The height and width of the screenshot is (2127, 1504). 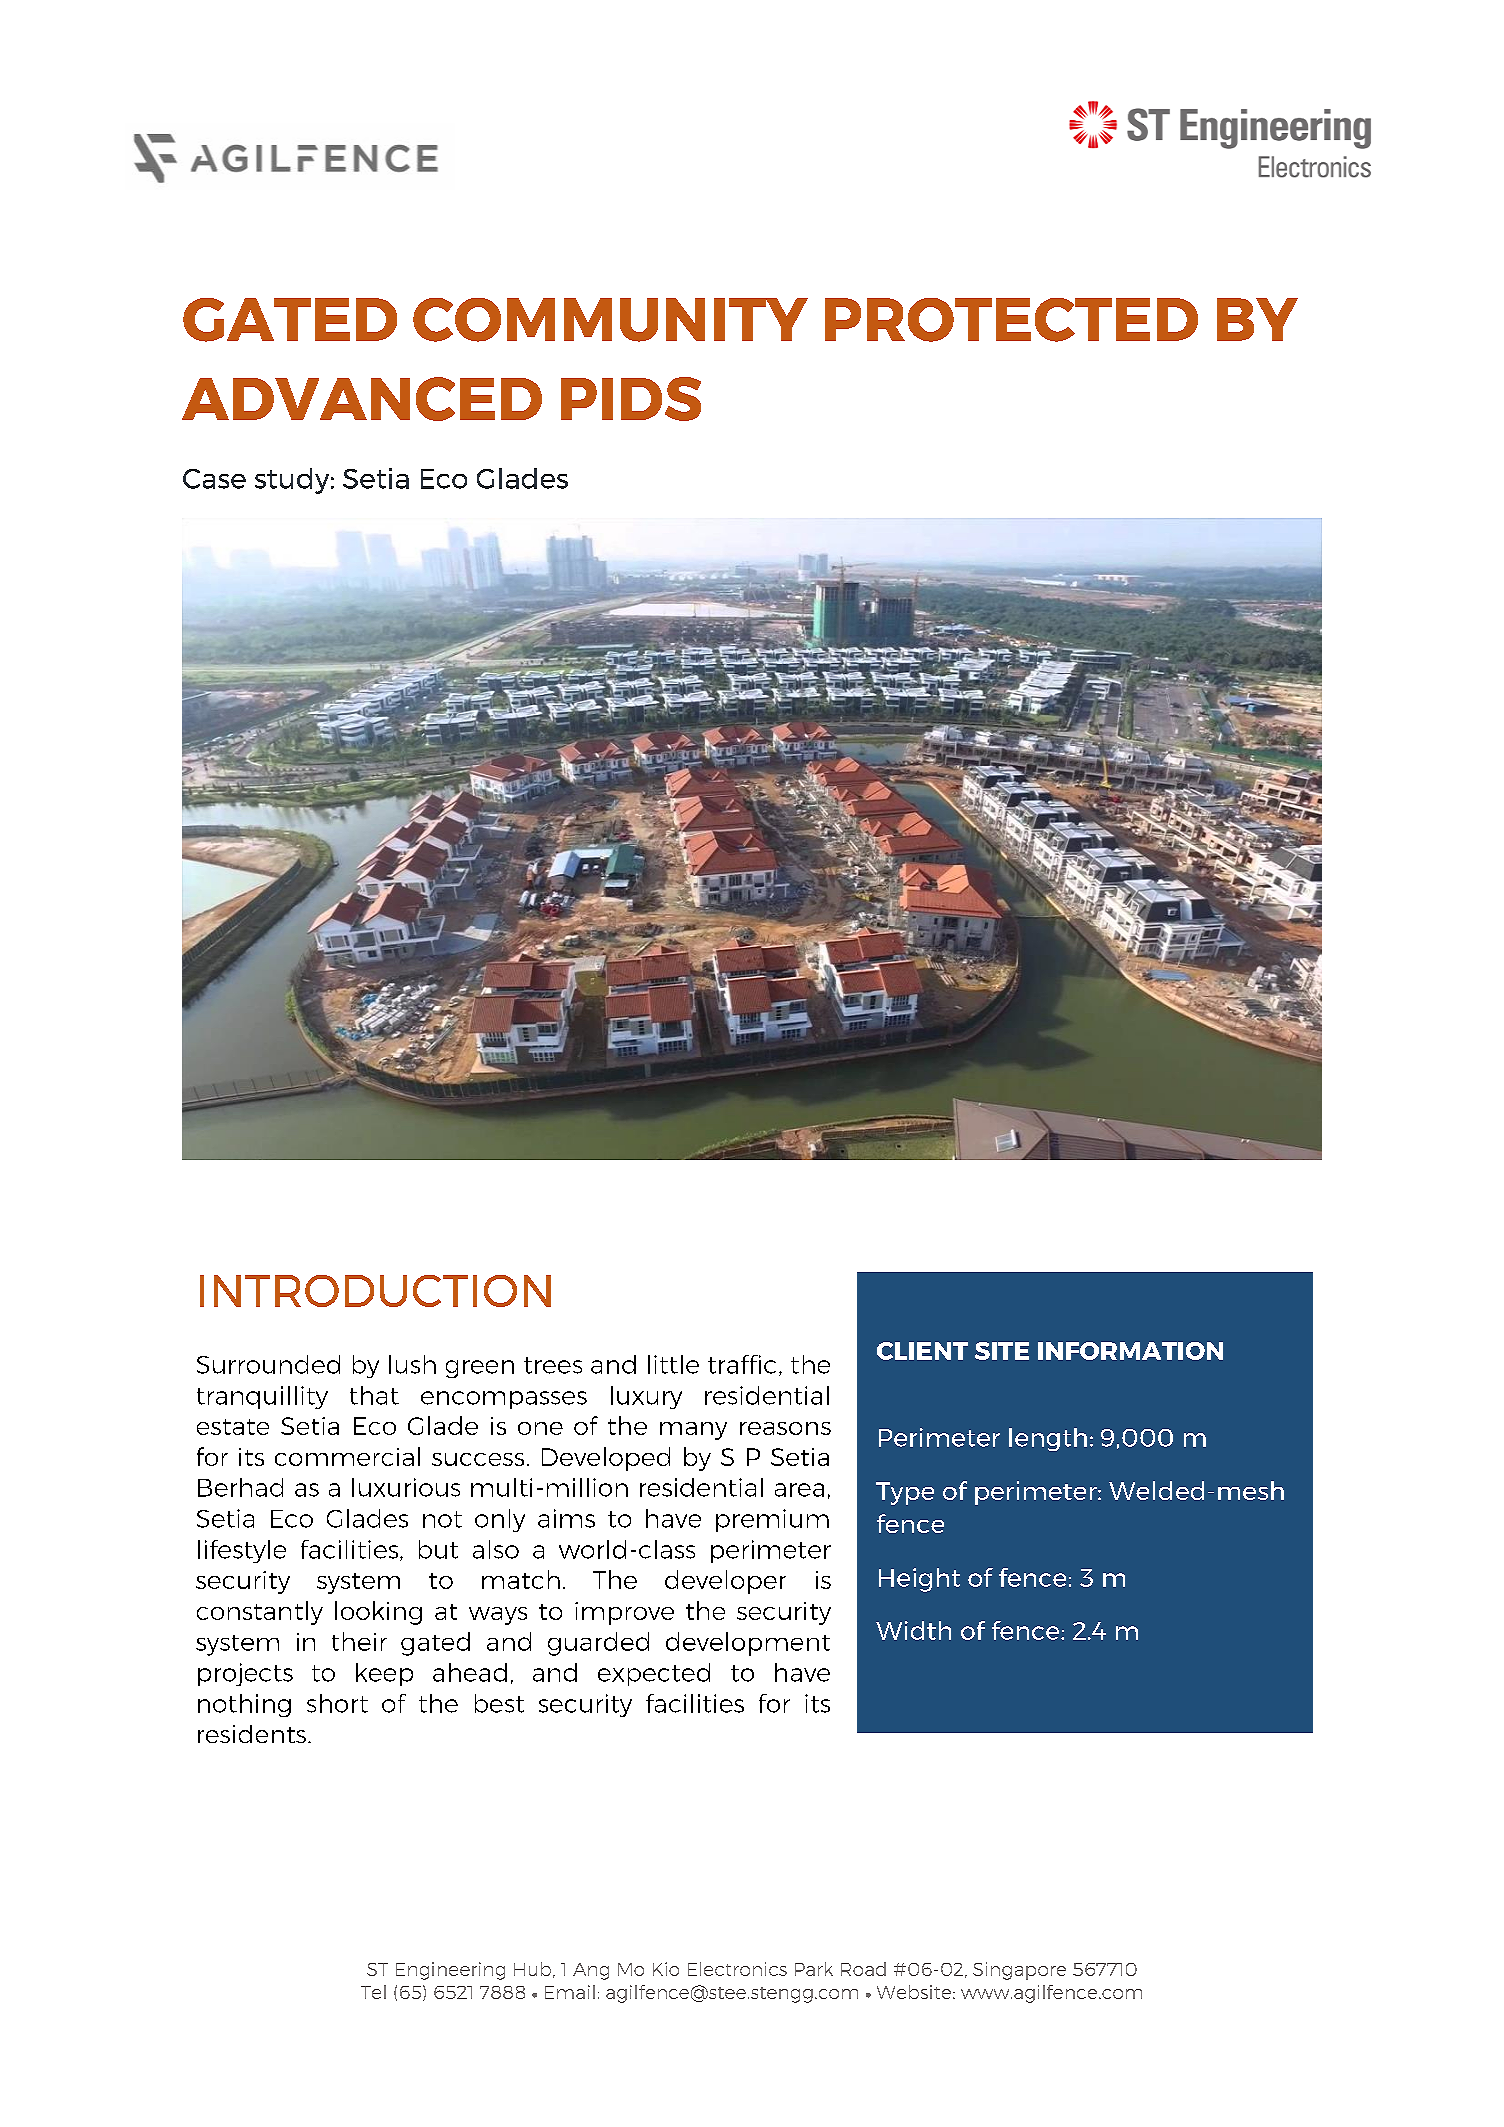 I want to click on Singapore, so click(x=1019, y=1971).
